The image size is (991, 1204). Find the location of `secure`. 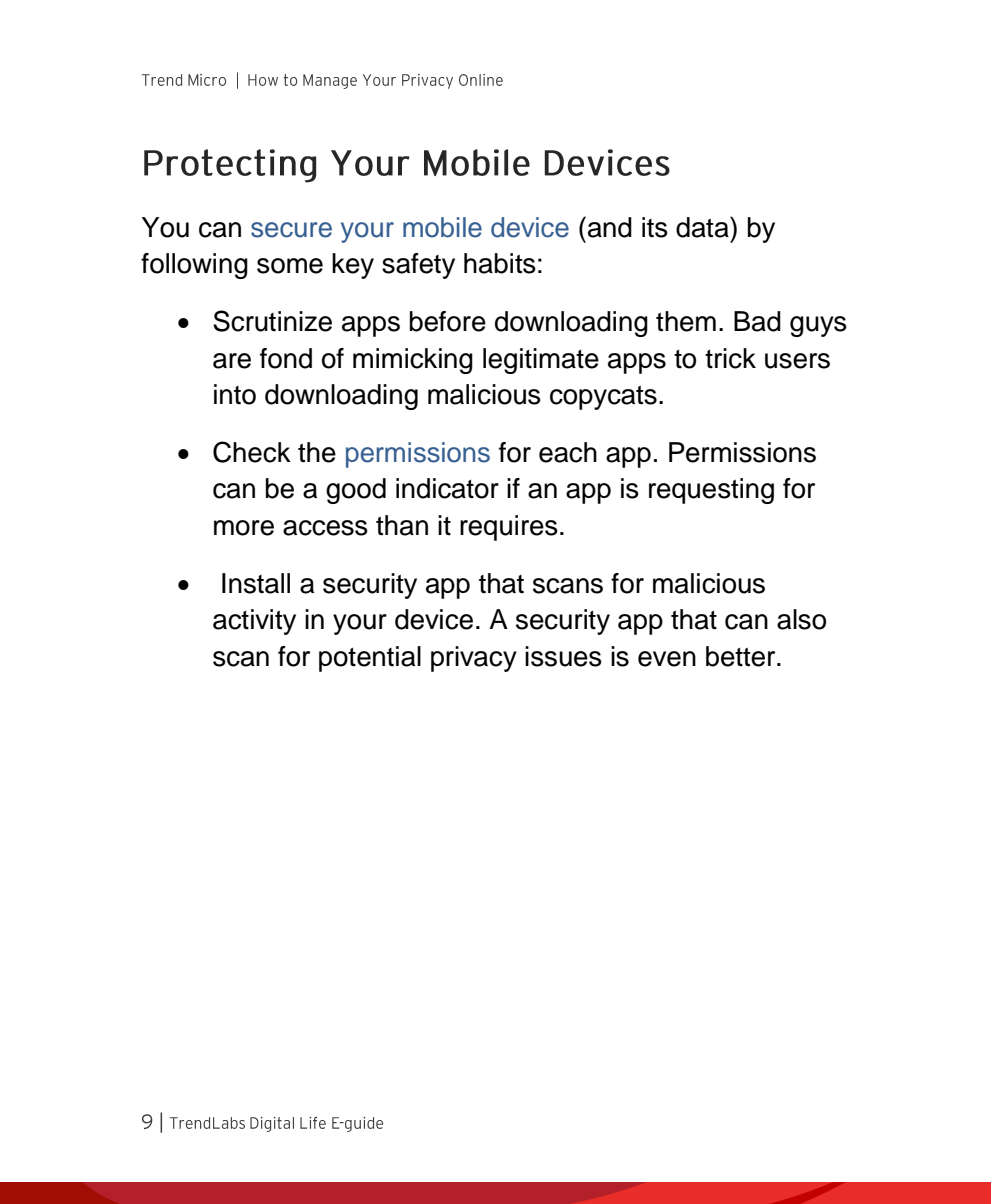

secure is located at coordinates (291, 230).
